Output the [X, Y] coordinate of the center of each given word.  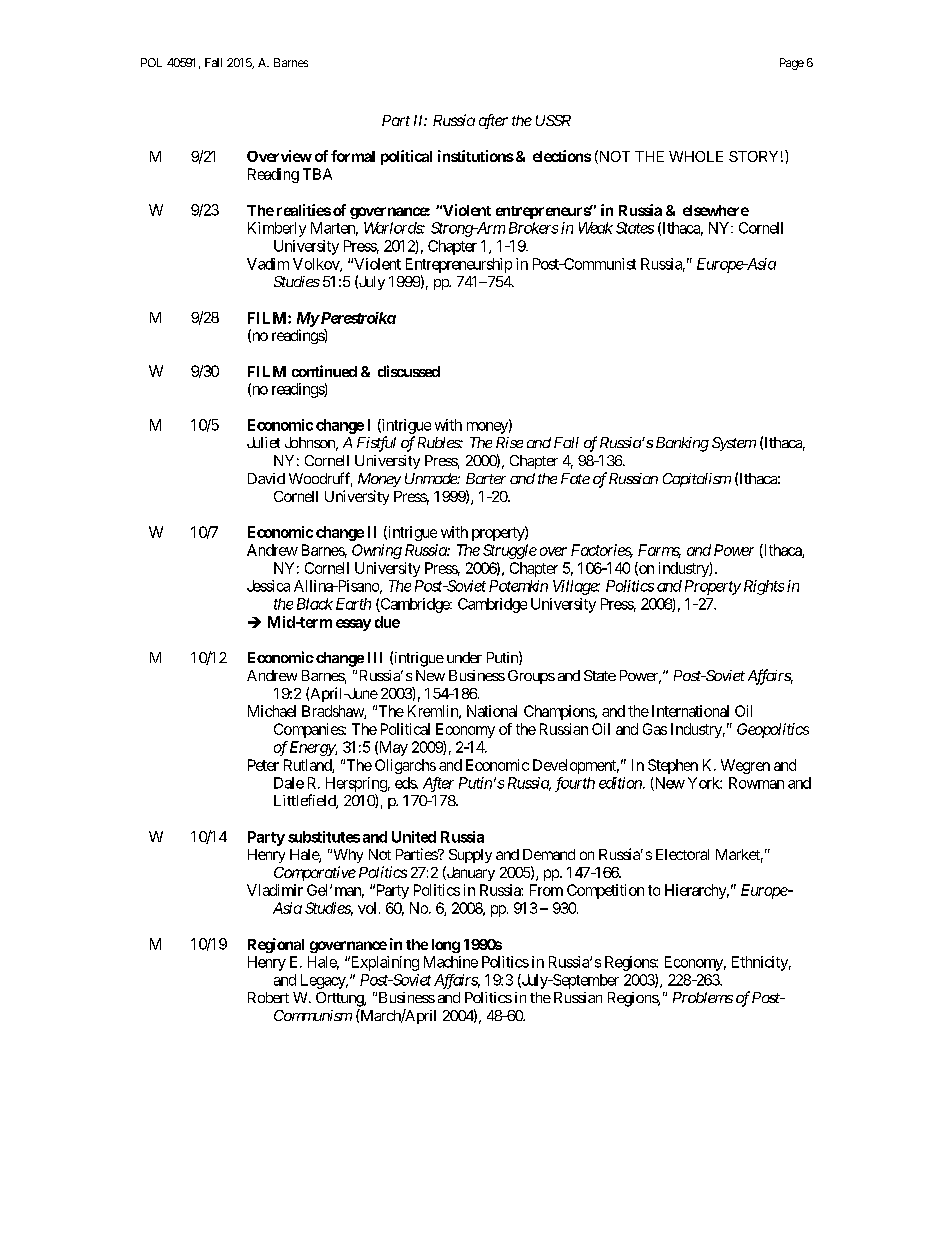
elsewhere [716, 210]
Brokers [533, 228]
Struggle [510, 551]
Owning [377, 551]
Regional [276, 945]
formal [353, 156]
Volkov [317, 265]
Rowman [756, 783]
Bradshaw [333, 712]
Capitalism [697, 480]
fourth [575, 784]
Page [792, 64]
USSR [553, 120]
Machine [451, 962]
